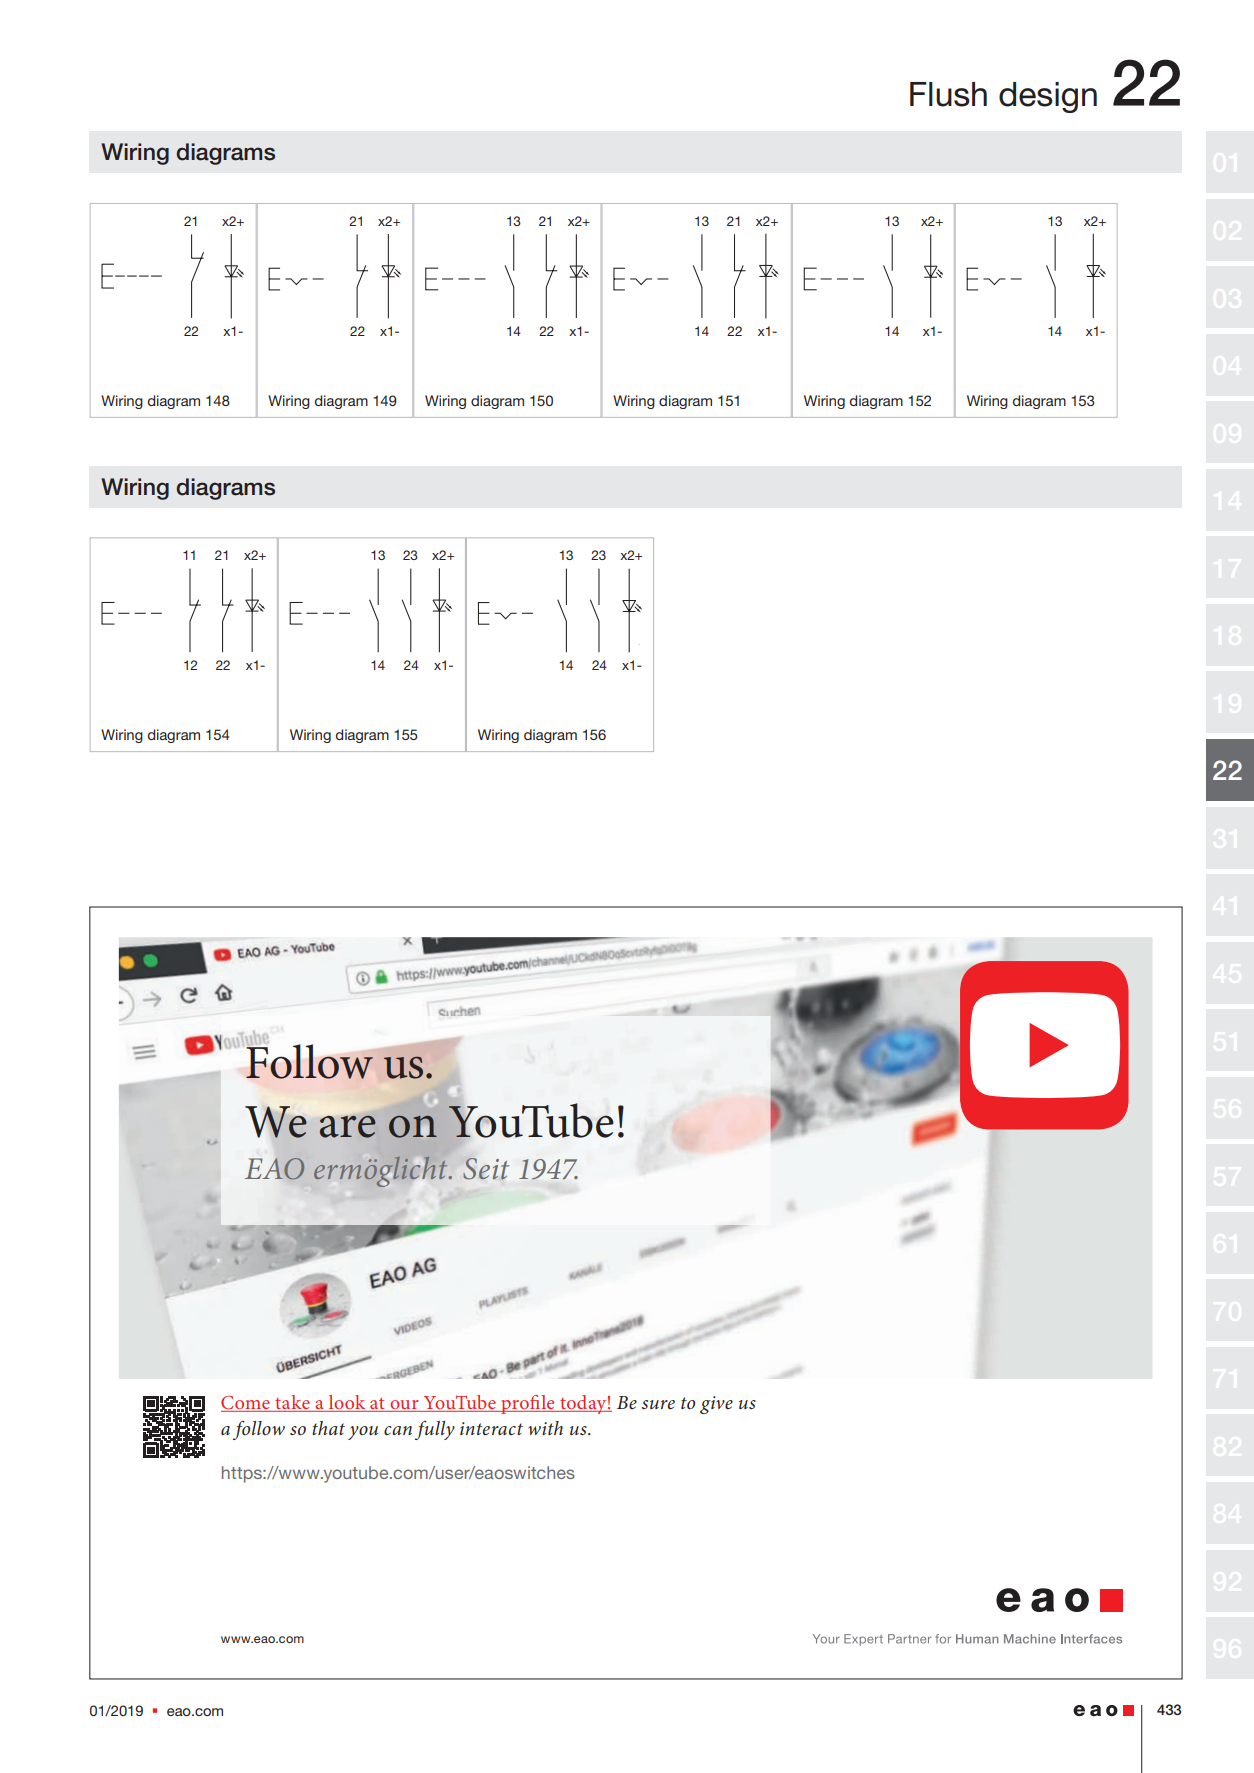  I want to click on sure, so click(658, 1404).
